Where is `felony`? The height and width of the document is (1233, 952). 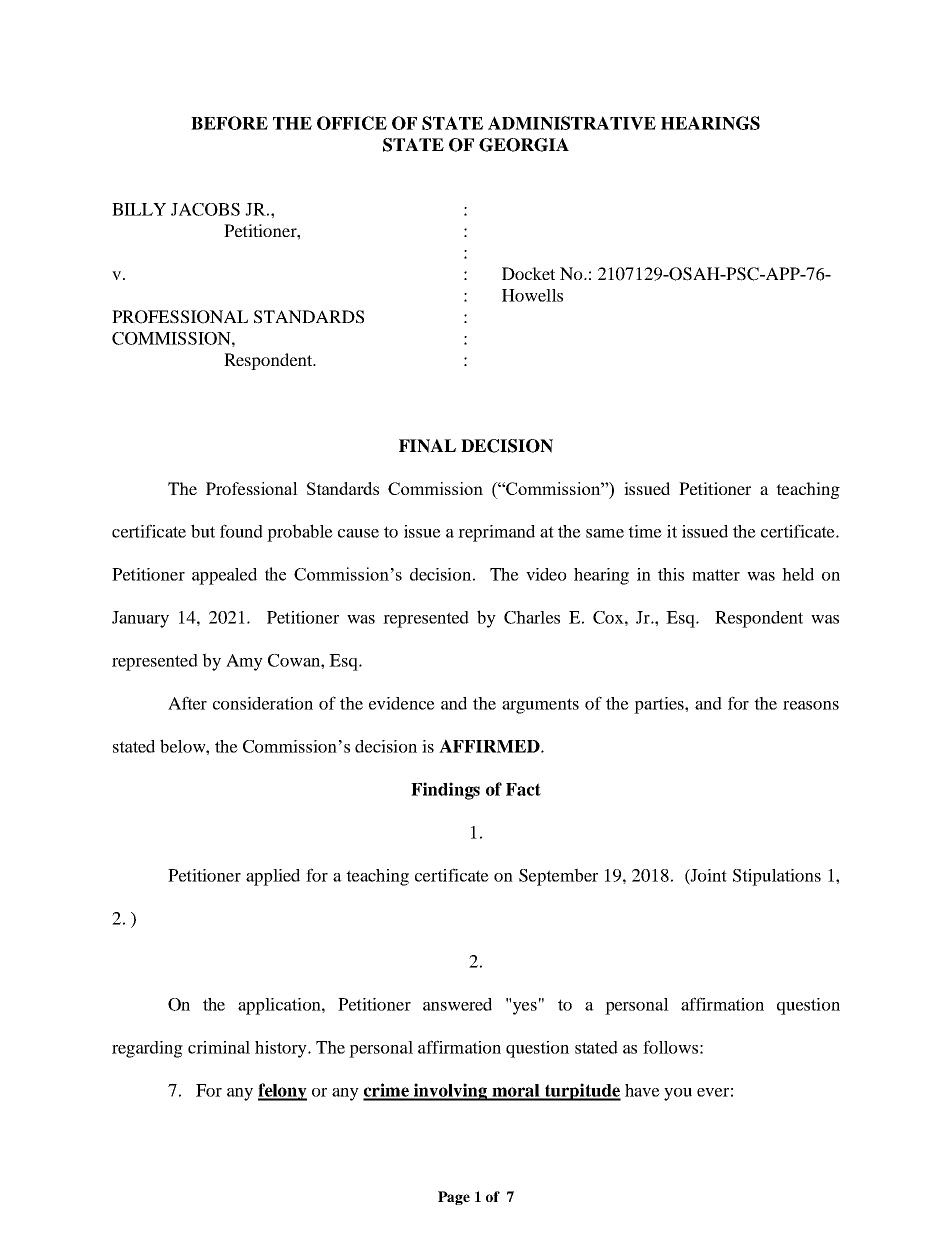
felony is located at coordinates (282, 1092).
